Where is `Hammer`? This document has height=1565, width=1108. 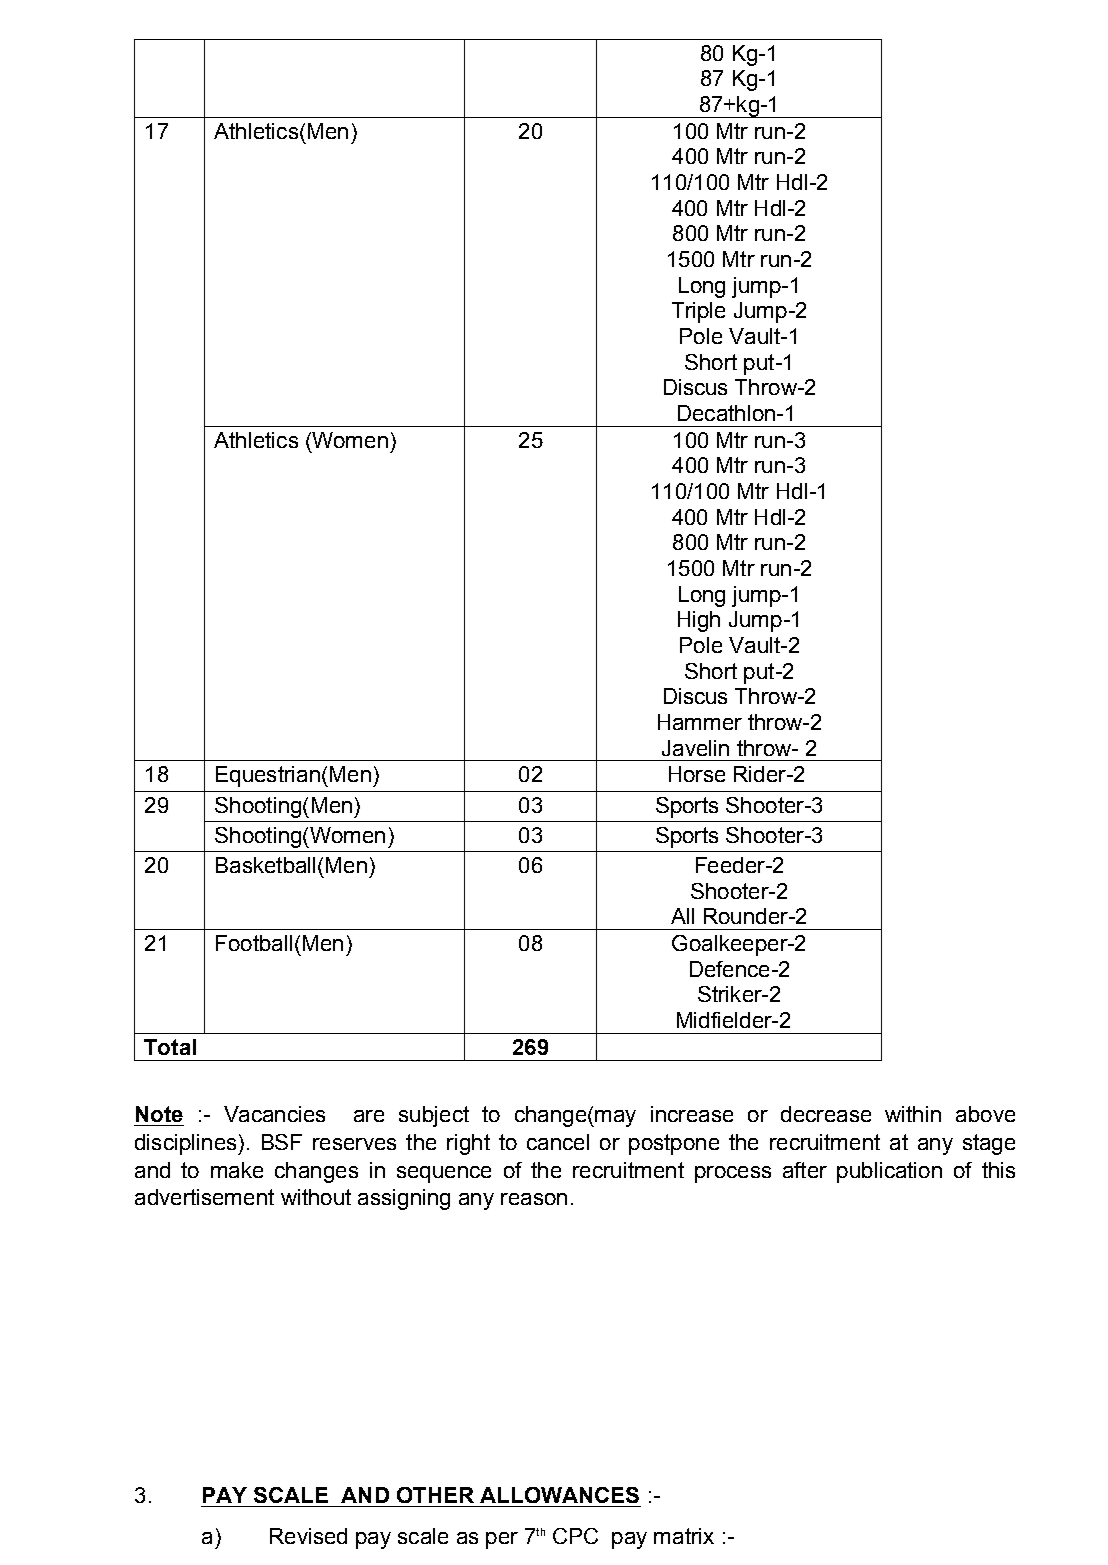
Hammer is located at coordinates (700, 722).
